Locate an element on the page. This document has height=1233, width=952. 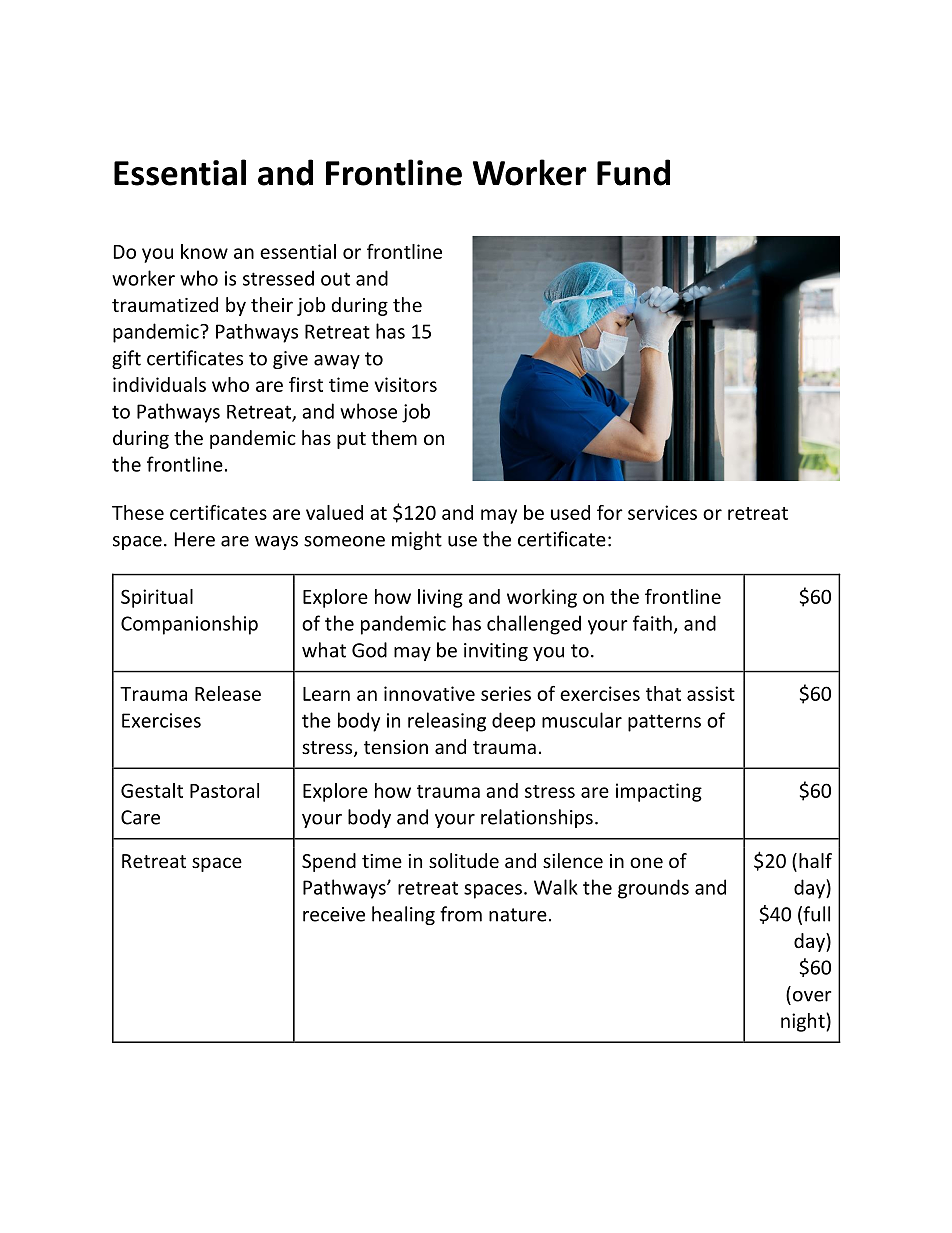
from is located at coordinates (461, 914).
